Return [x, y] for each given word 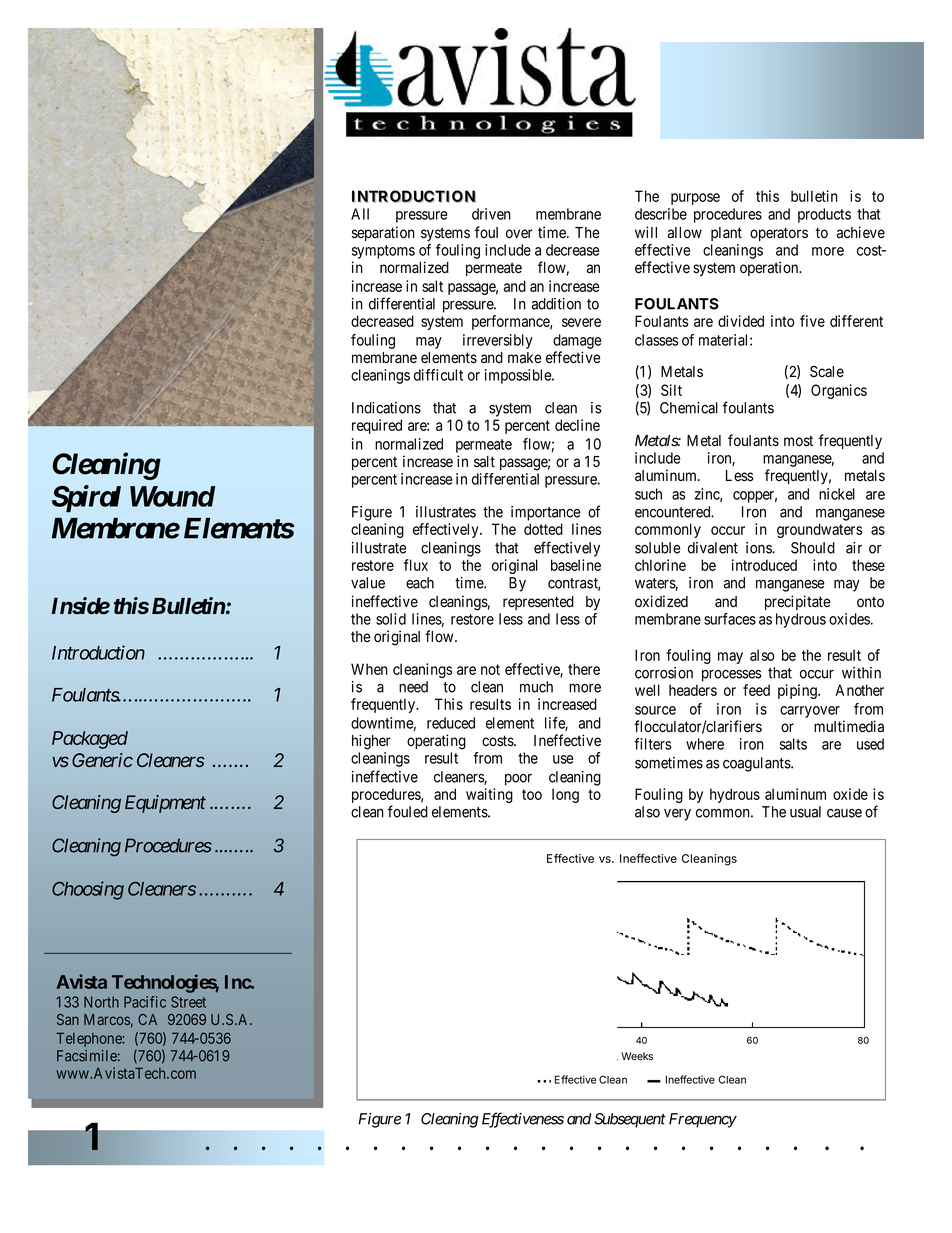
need [413, 687]
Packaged [90, 740]
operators [779, 234]
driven [491, 214]
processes [731, 676]
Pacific [145, 1002]
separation [383, 233]
